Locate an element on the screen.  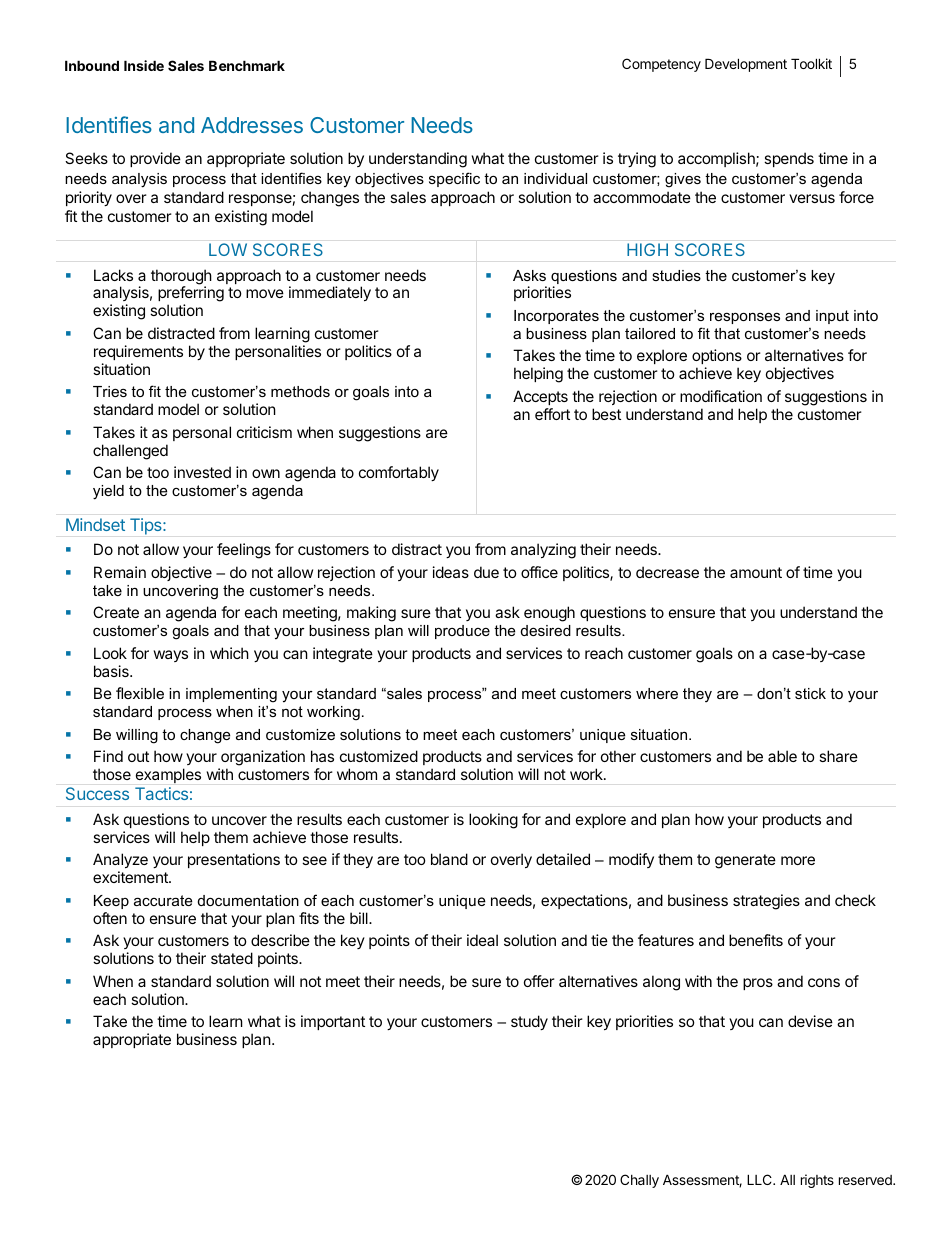
produce is located at coordinates (462, 632).
